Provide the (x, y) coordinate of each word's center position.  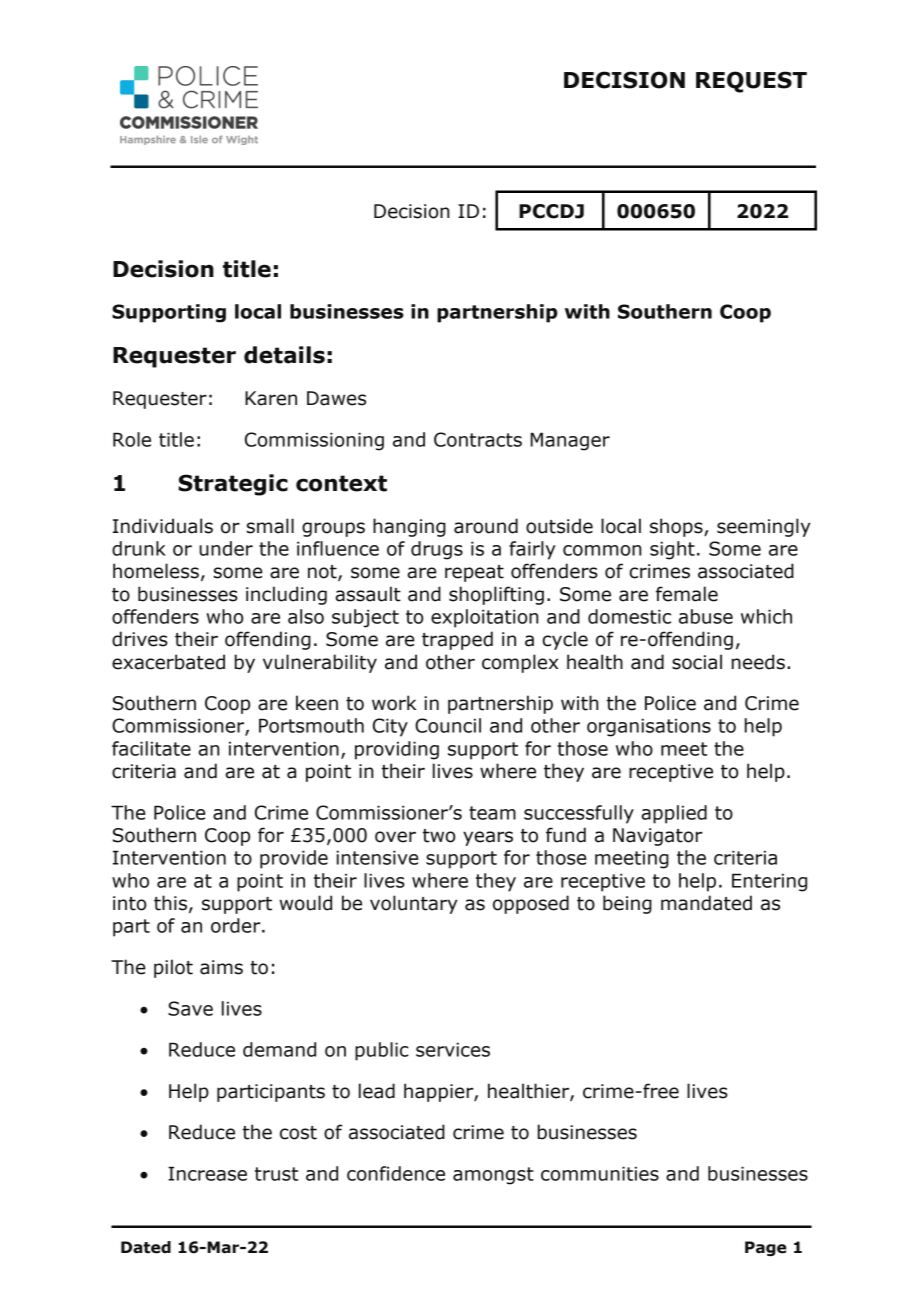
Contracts (478, 439)
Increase (207, 1173)
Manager (570, 441)
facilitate (151, 748)
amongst (493, 1176)
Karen (271, 398)
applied (674, 814)
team (492, 813)
